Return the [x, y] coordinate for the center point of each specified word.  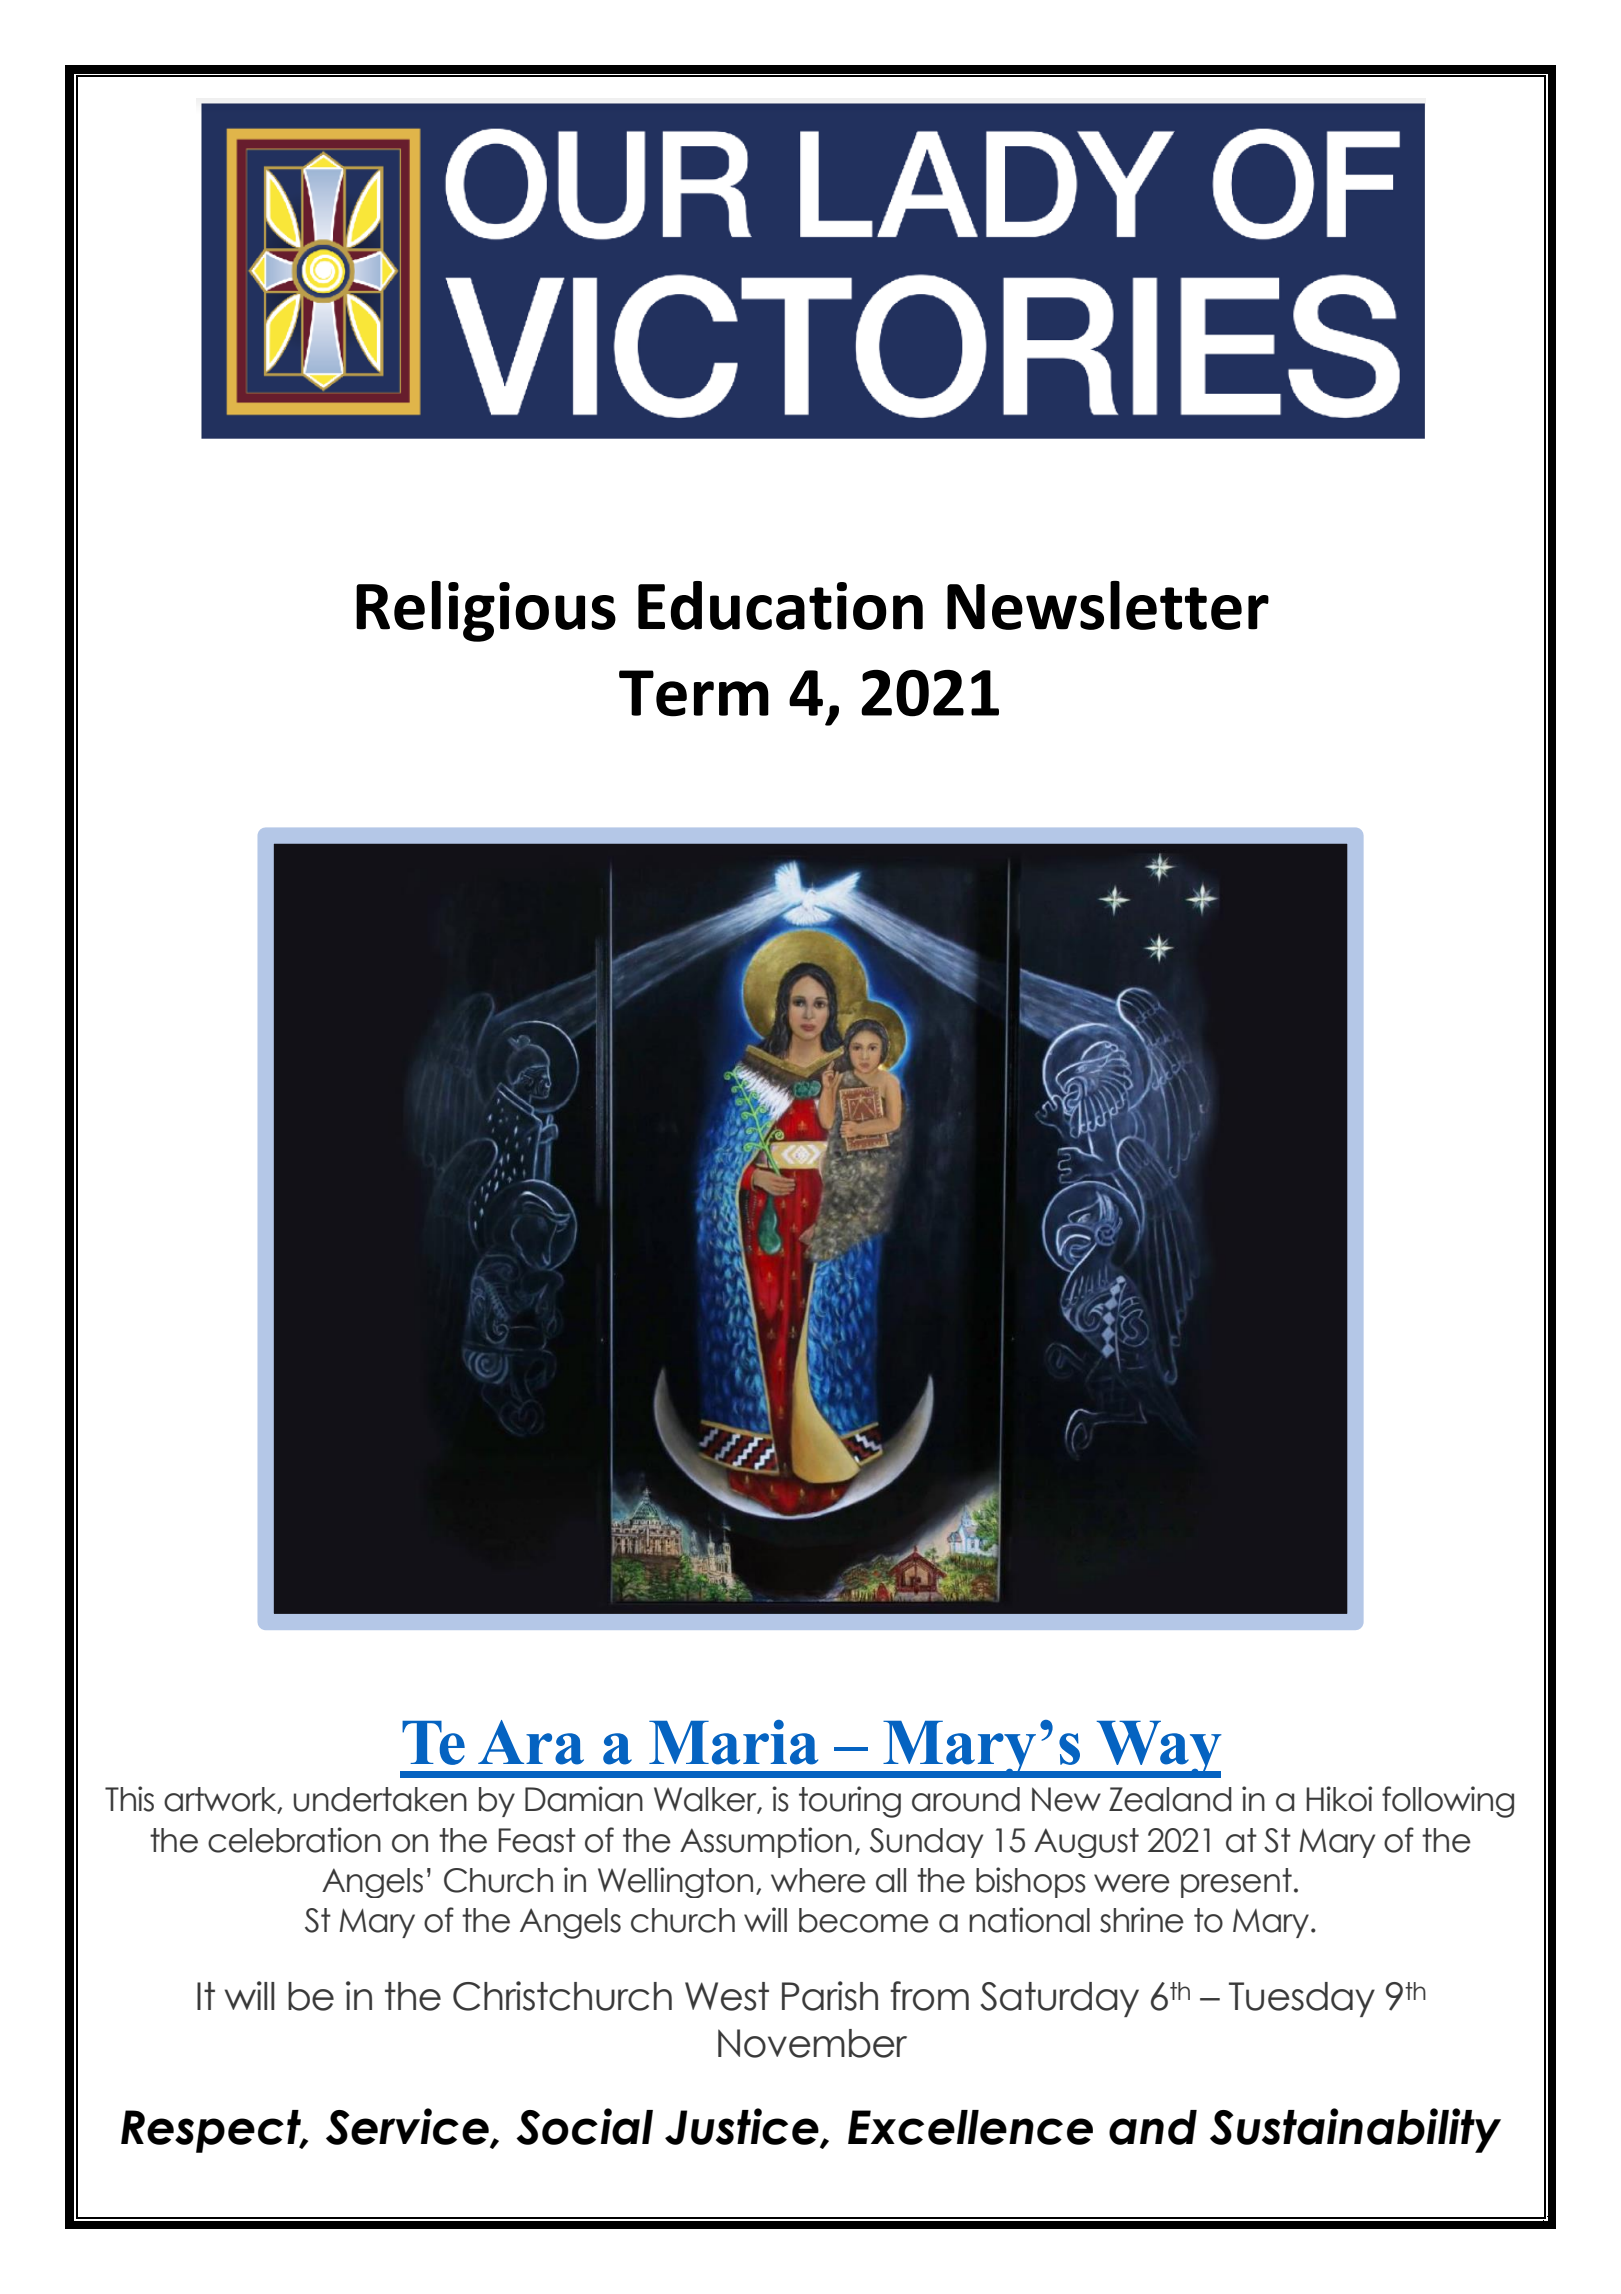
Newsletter [1108, 605]
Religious [486, 611]
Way [1158, 1749]
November [812, 2043]
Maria [733, 1742]
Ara [531, 1742]
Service [408, 2127]
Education [780, 605]
